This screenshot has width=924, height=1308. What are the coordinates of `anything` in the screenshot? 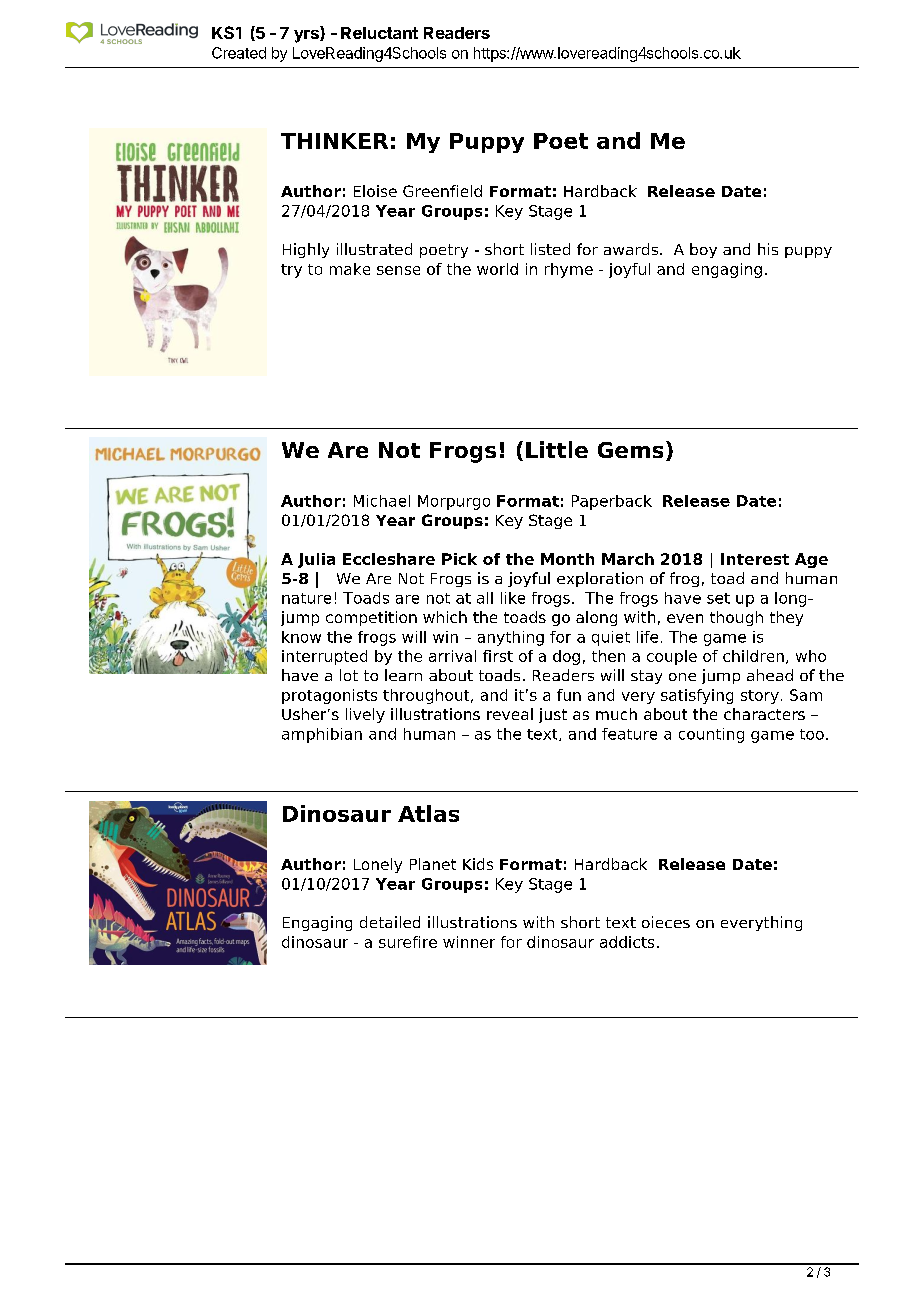 It's located at (511, 638).
